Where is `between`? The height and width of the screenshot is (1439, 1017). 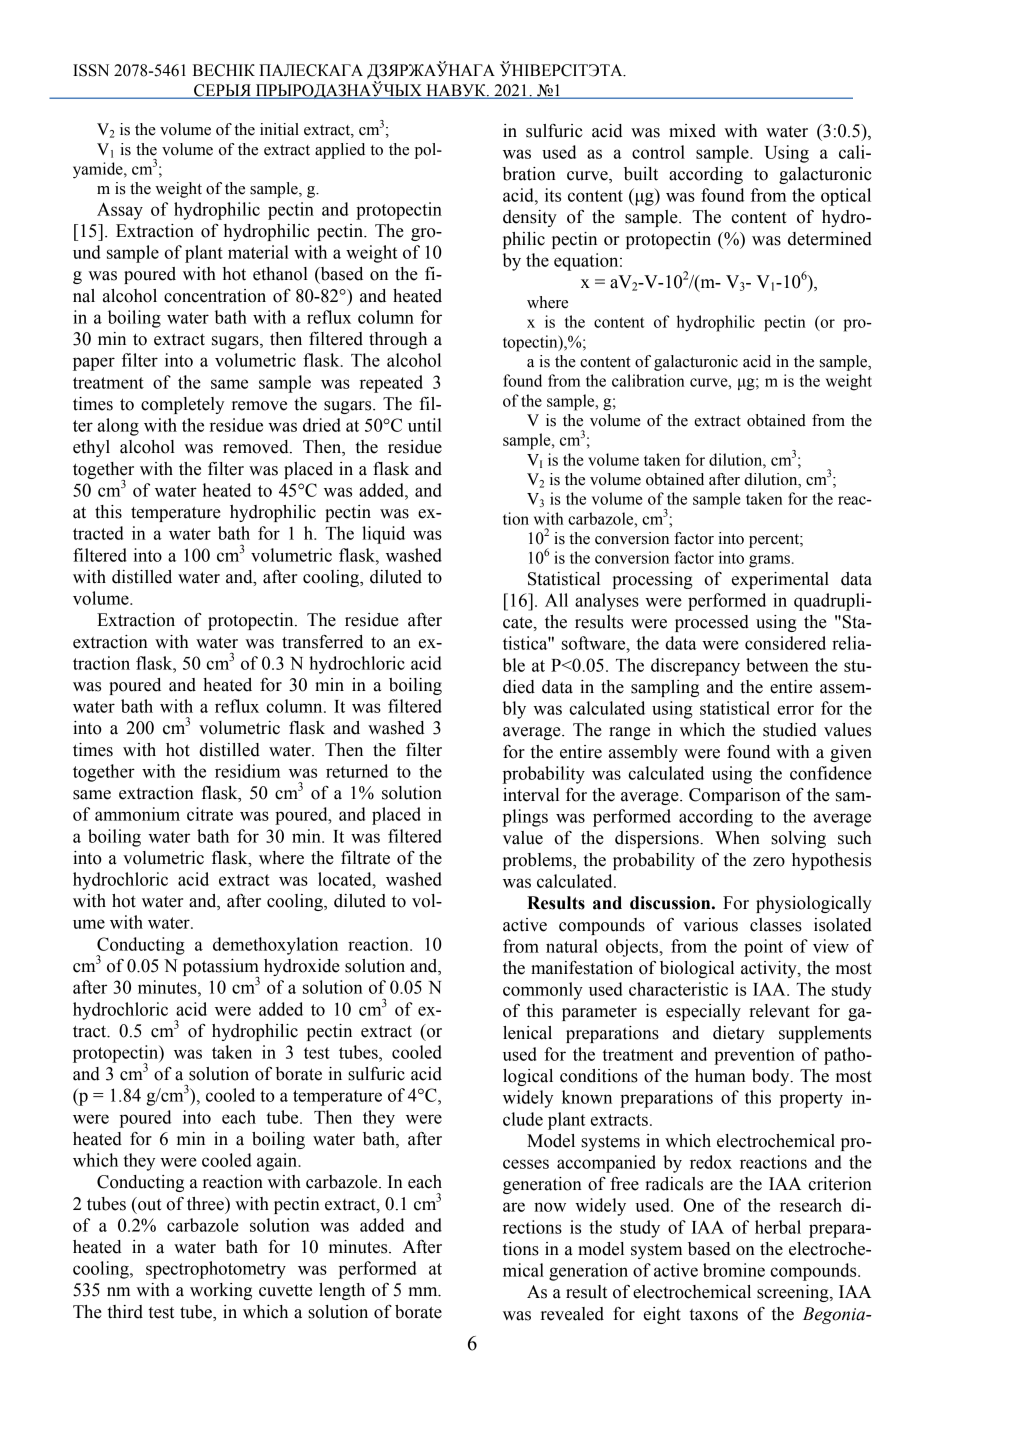
between is located at coordinates (777, 665).
